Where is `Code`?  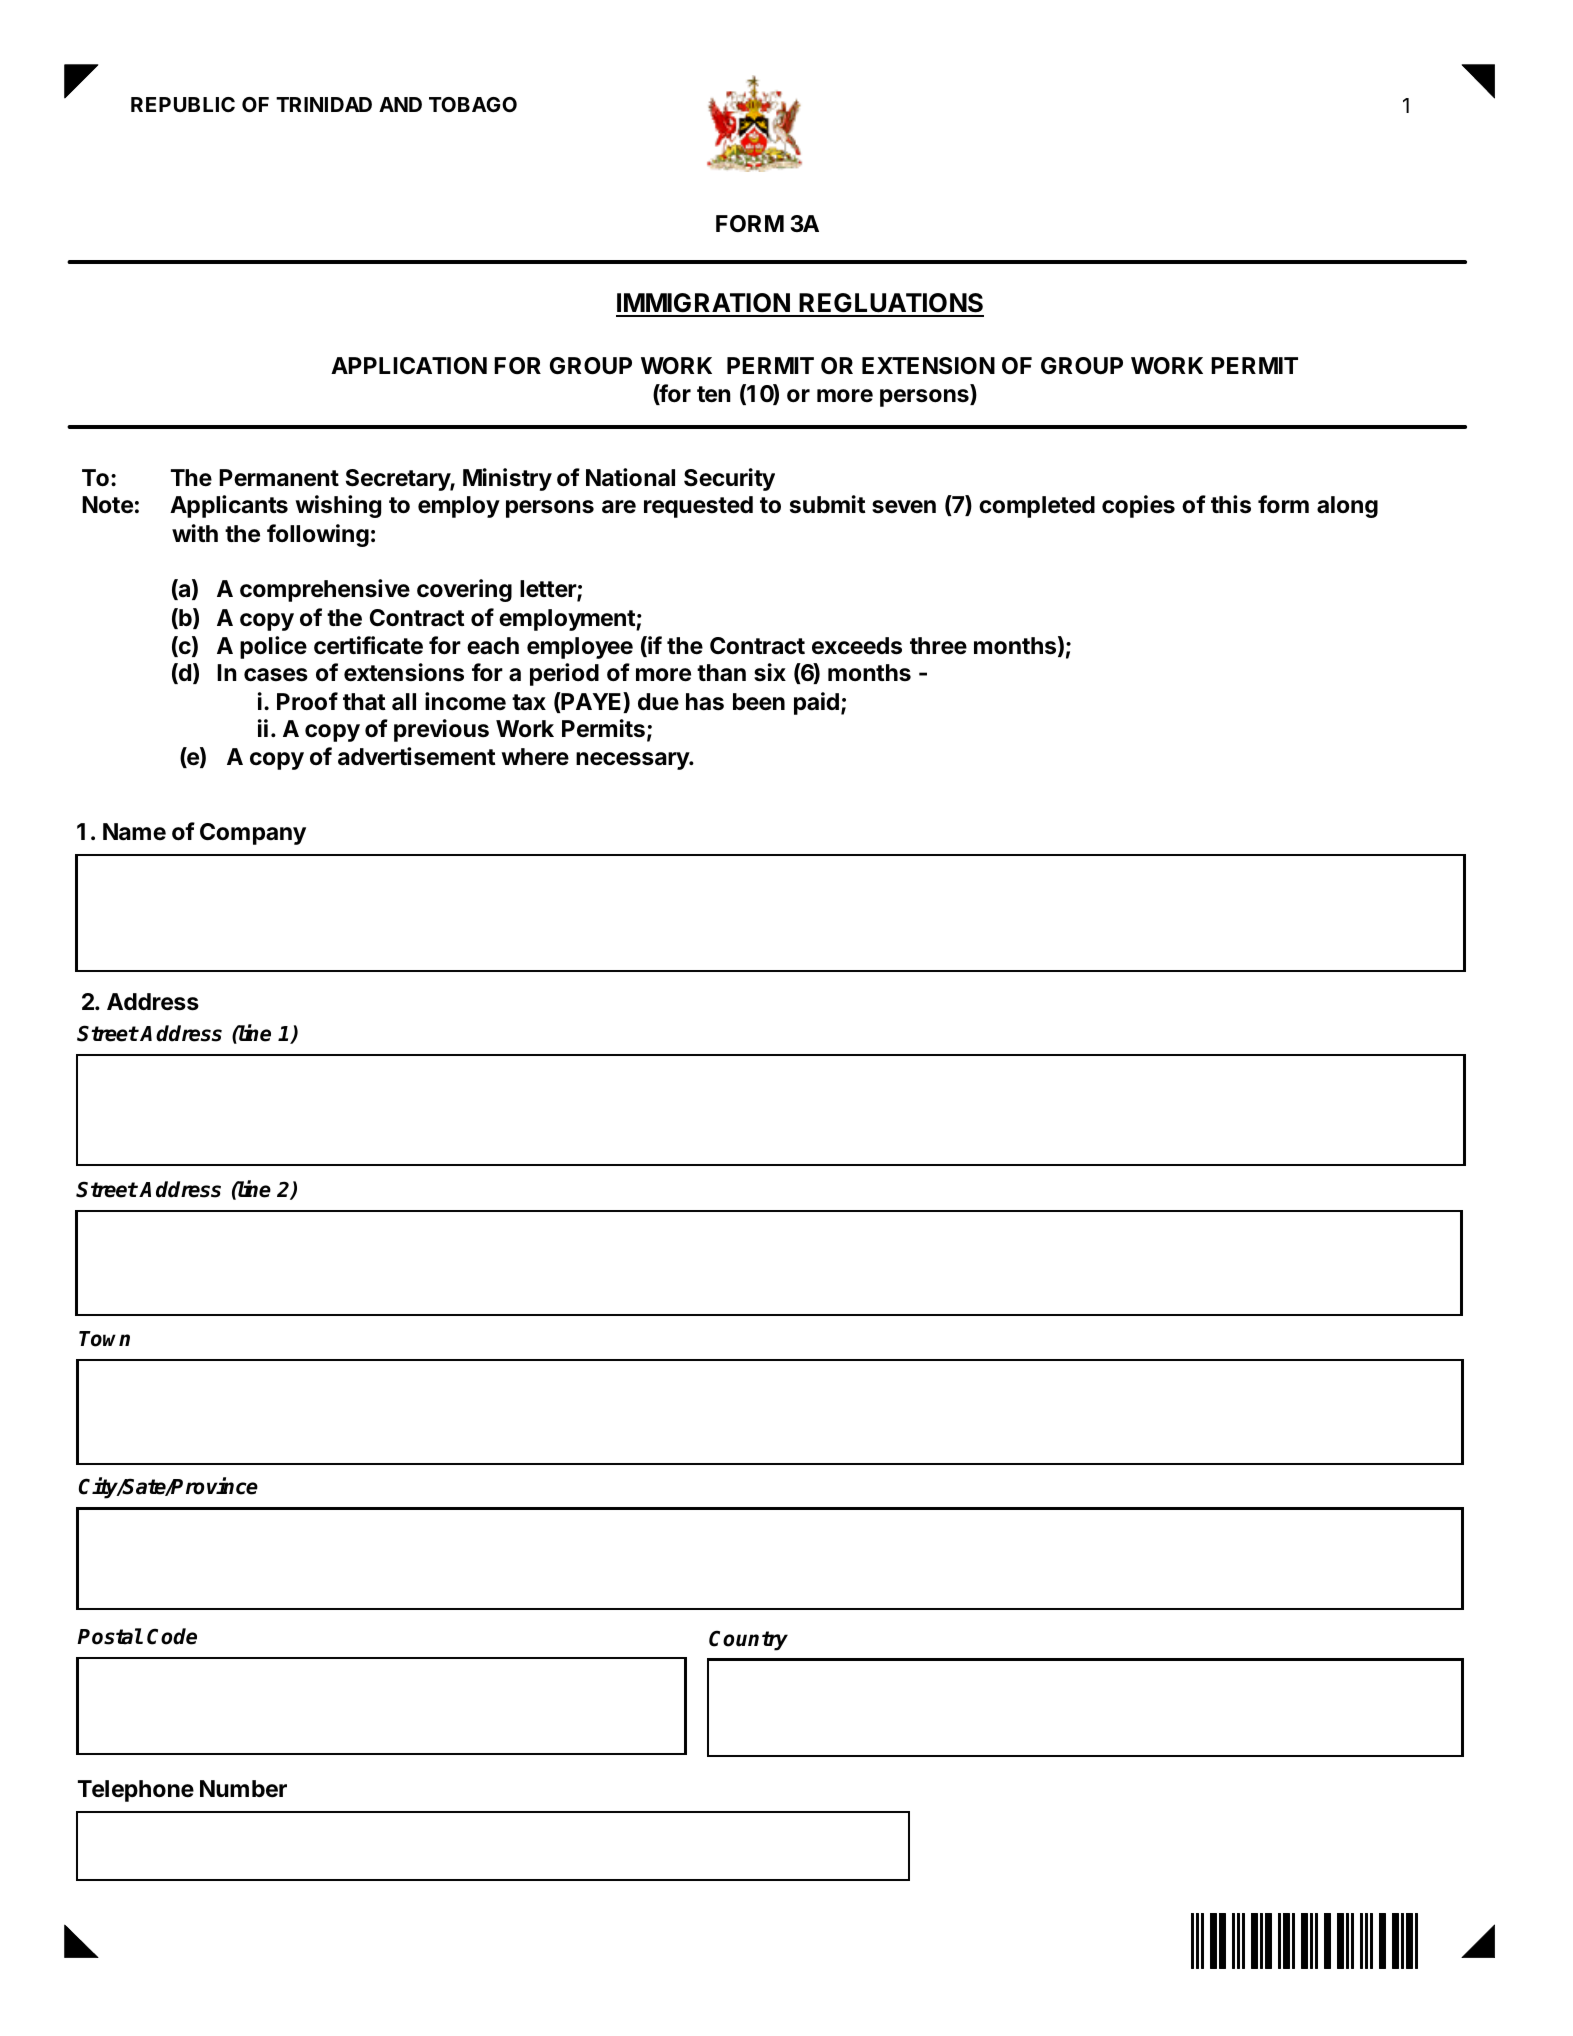 Code is located at coordinates (172, 1636).
